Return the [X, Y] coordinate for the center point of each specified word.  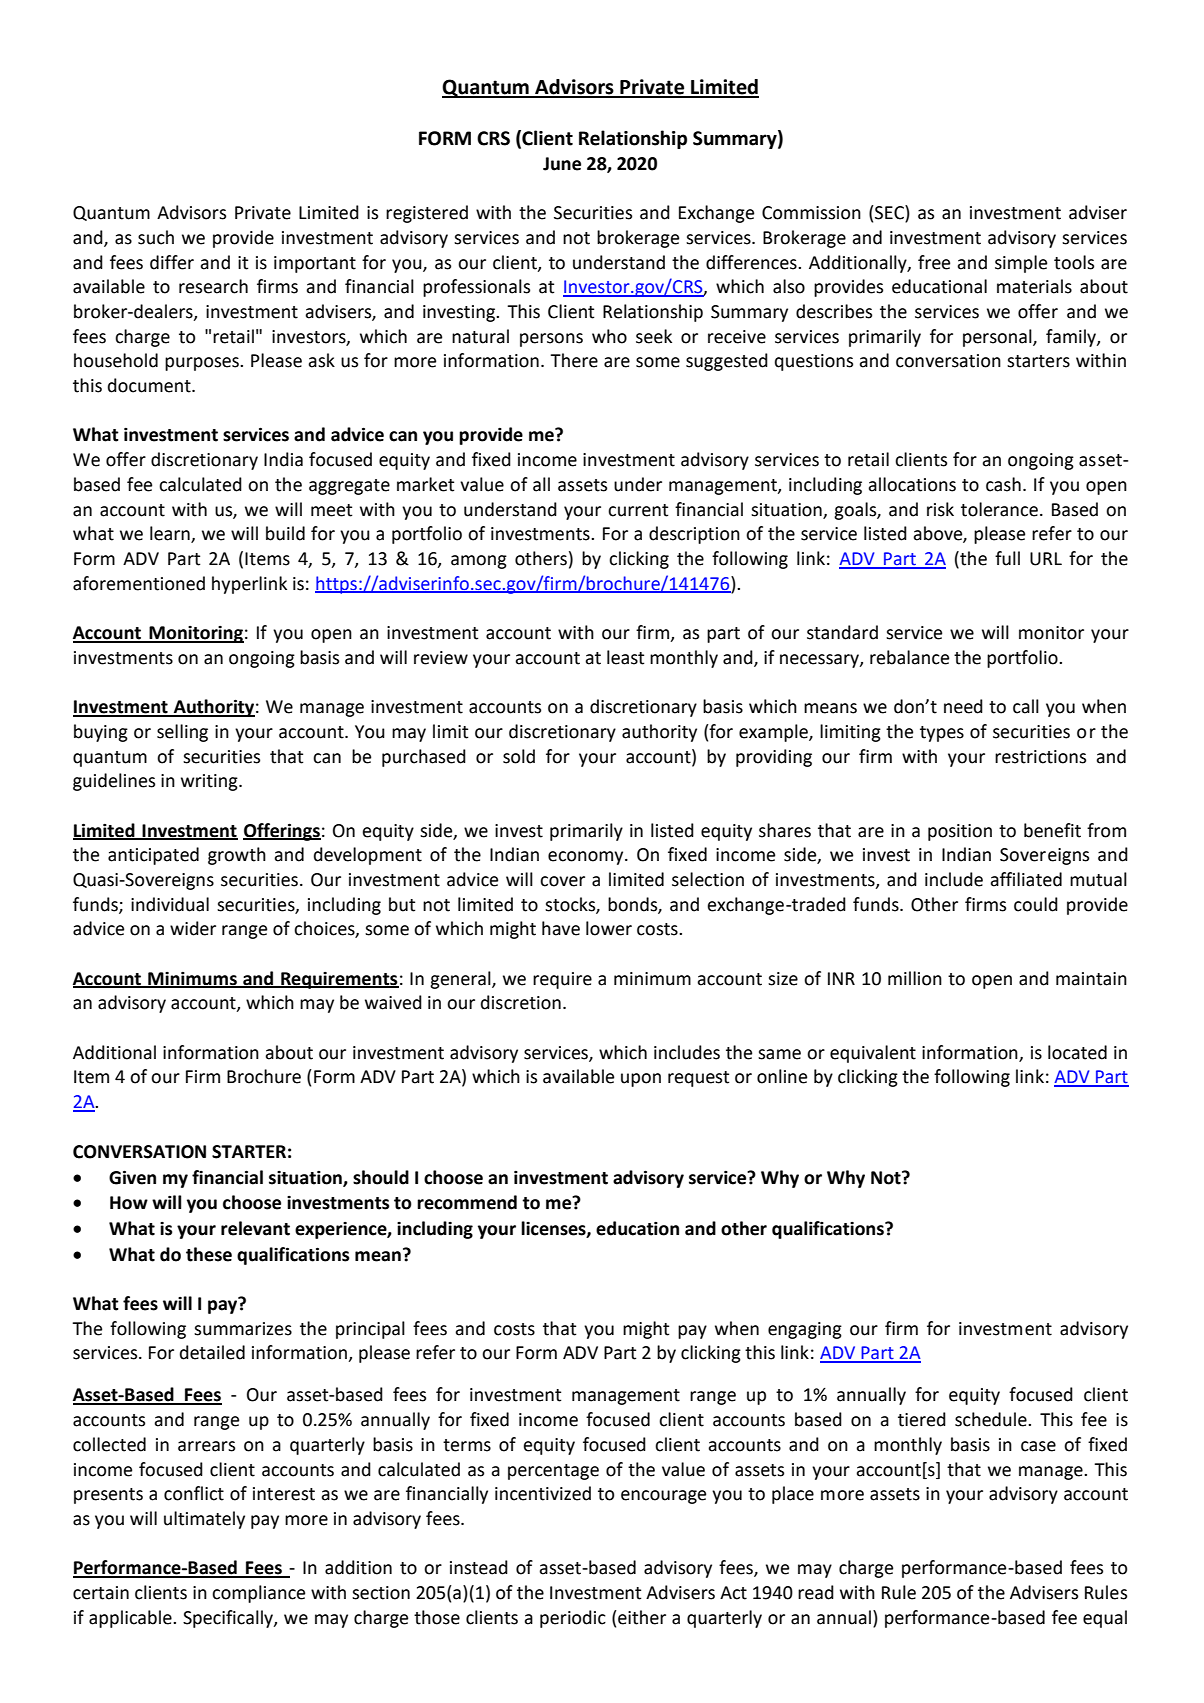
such [156, 237]
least [625, 657]
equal [1105, 1619]
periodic [573, 1619]
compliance [258, 1594]
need [963, 706]
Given [132, 1177]
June [562, 164]
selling [182, 733]
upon [641, 1080]
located [1077, 1052]
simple [1021, 264]
